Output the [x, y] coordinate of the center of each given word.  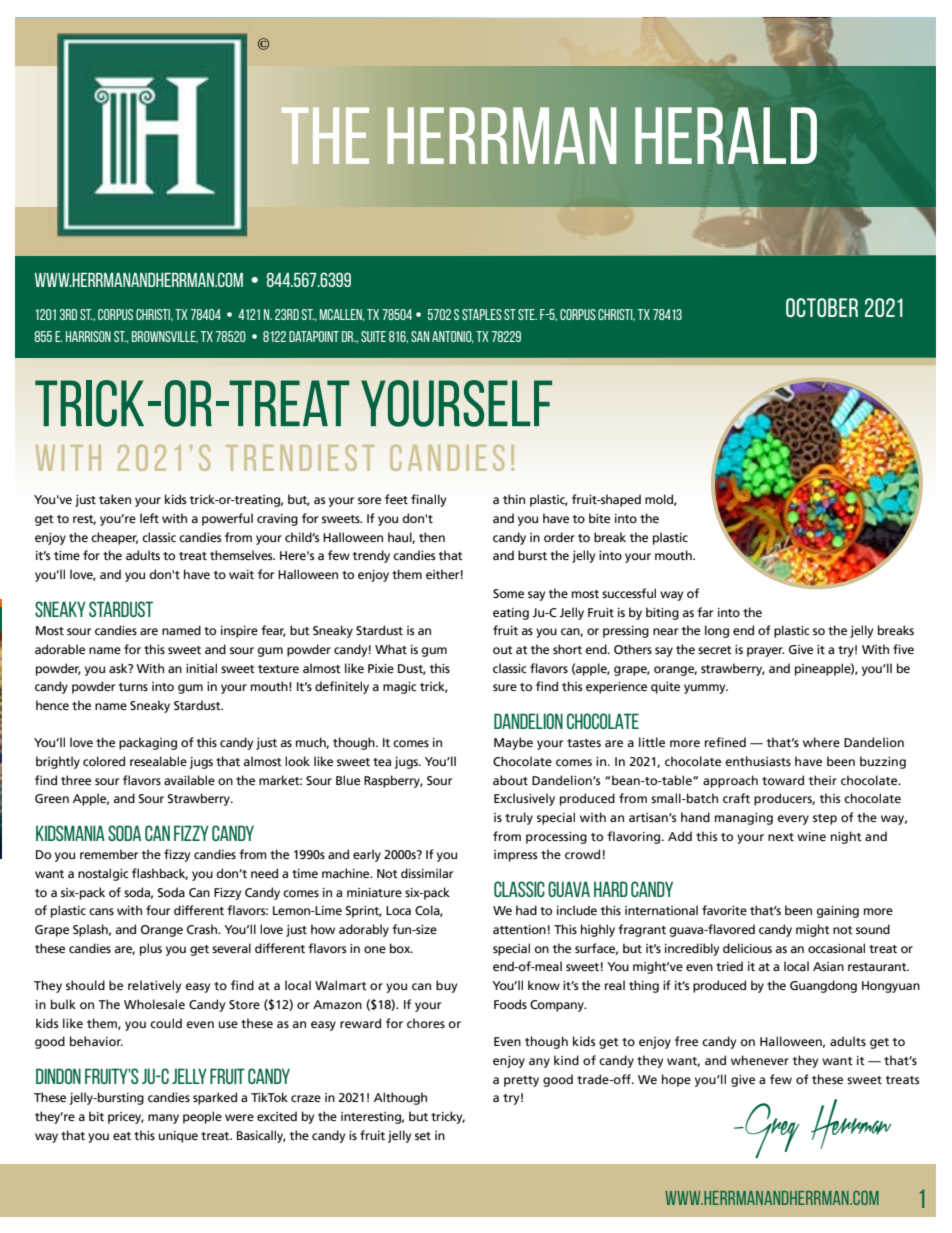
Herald [726, 135]
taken [115, 499]
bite [599, 518]
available [189, 780]
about [510, 780]
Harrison [88, 336]
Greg [771, 1130]
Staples [482, 314]
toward [783, 780]
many [163, 1119]
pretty [521, 1081]
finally [428, 500]
